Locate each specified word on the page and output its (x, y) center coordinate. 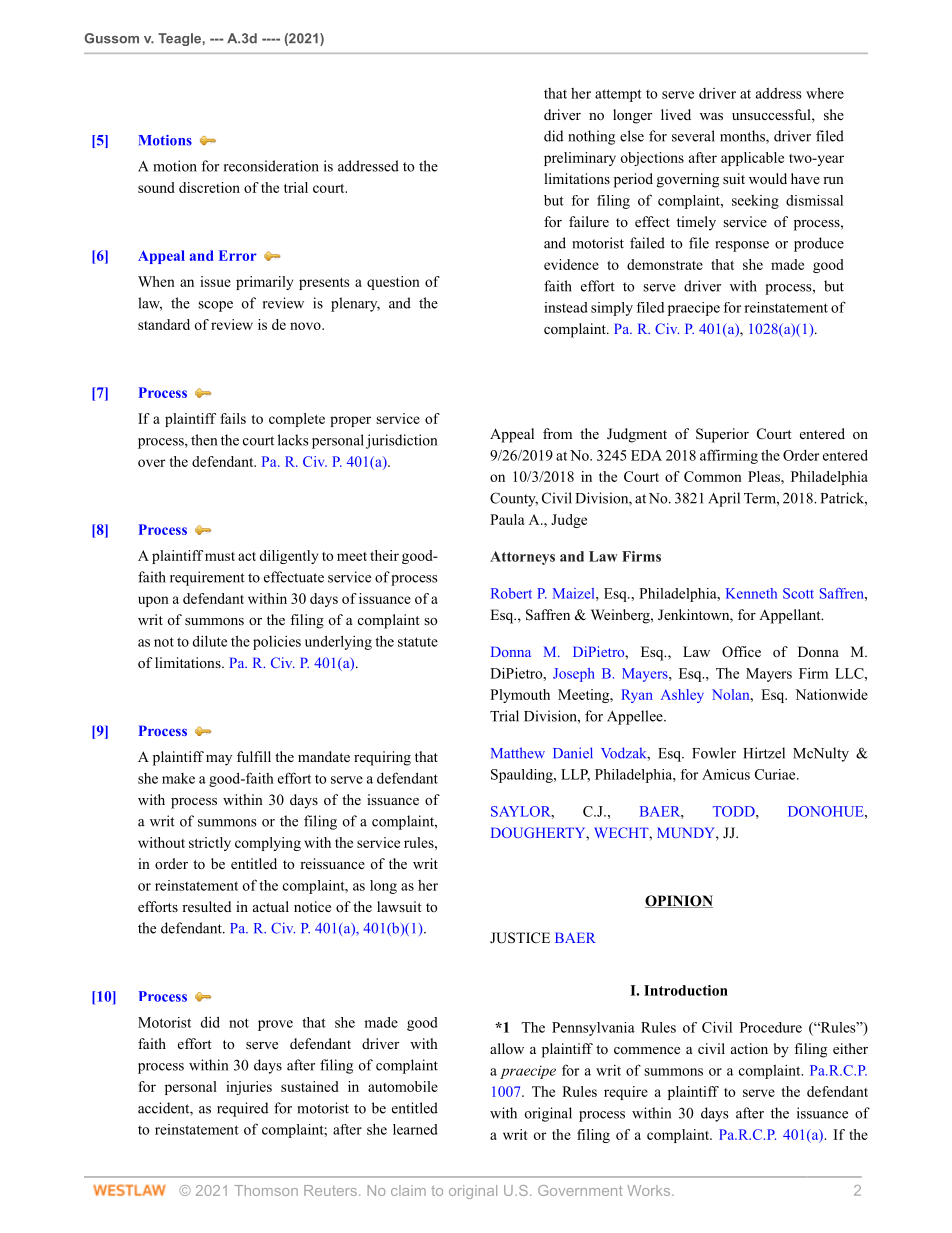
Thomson (266, 1190)
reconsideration (271, 166)
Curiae (776, 774)
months (743, 137)
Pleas (765, 476)
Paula (507, 519)
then (204, 440)
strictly (210, 844)
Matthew (518, 753)
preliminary (580, 159)
